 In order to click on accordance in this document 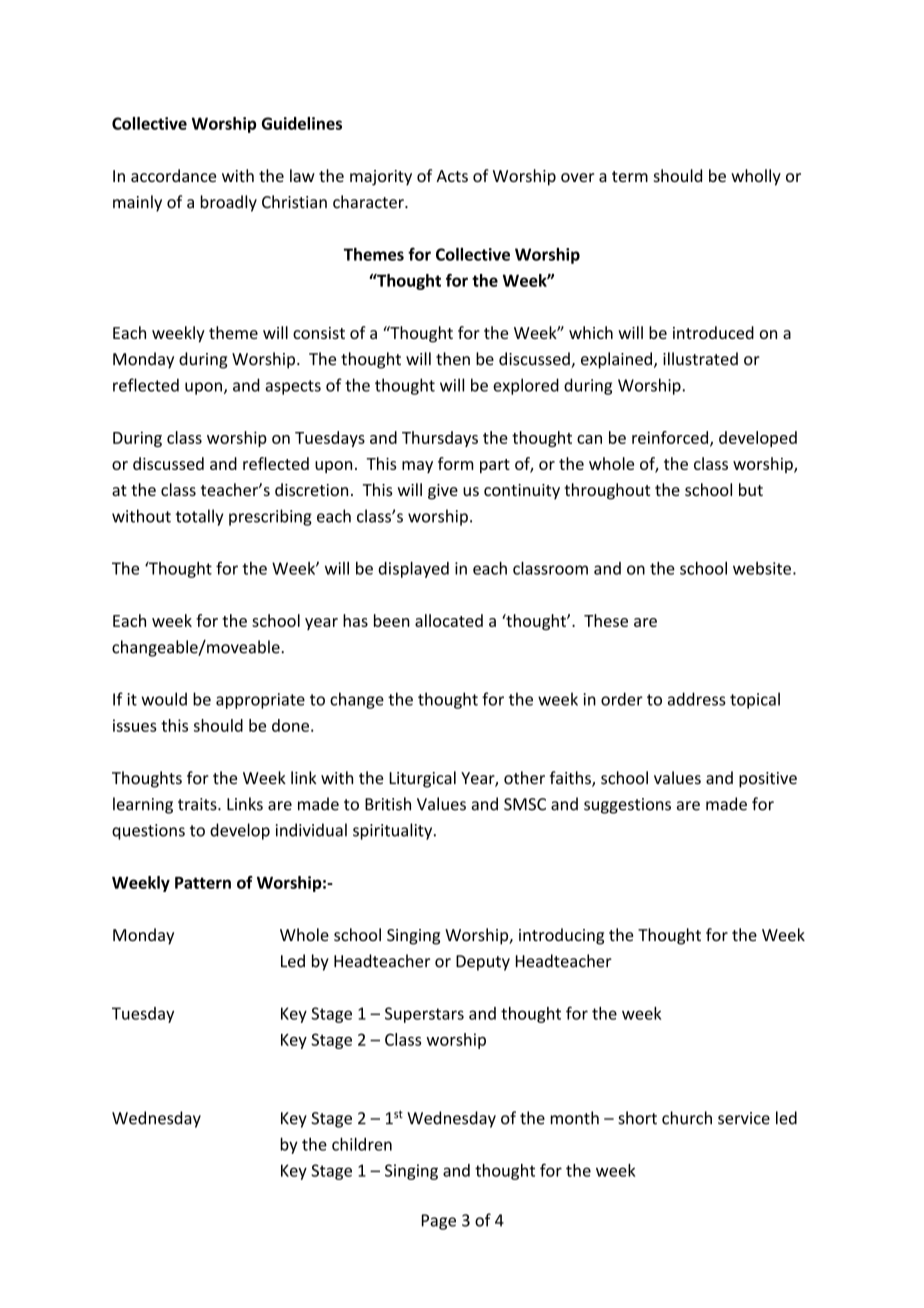, I will do `click(173, 175)`.
